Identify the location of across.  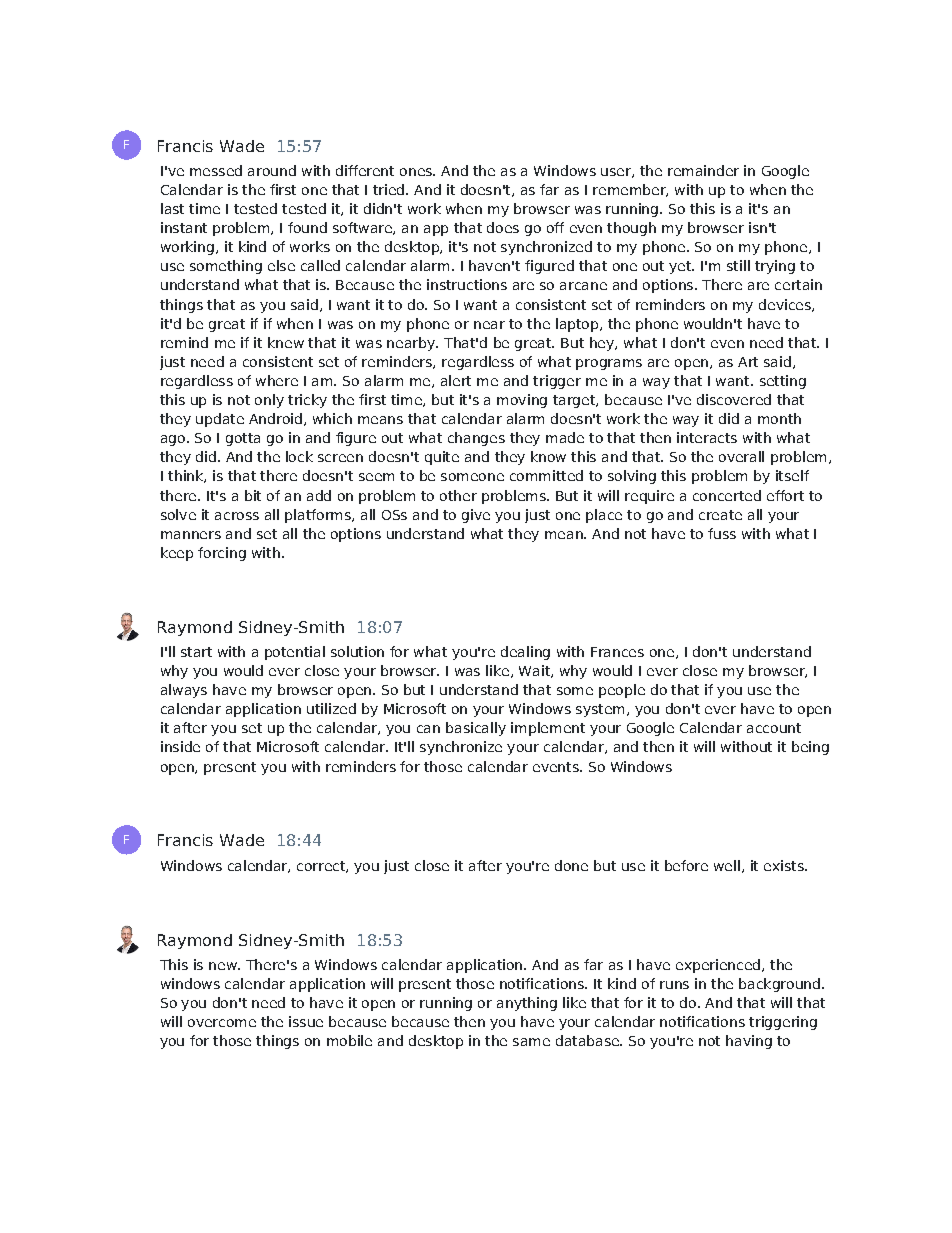
(237, 516).
